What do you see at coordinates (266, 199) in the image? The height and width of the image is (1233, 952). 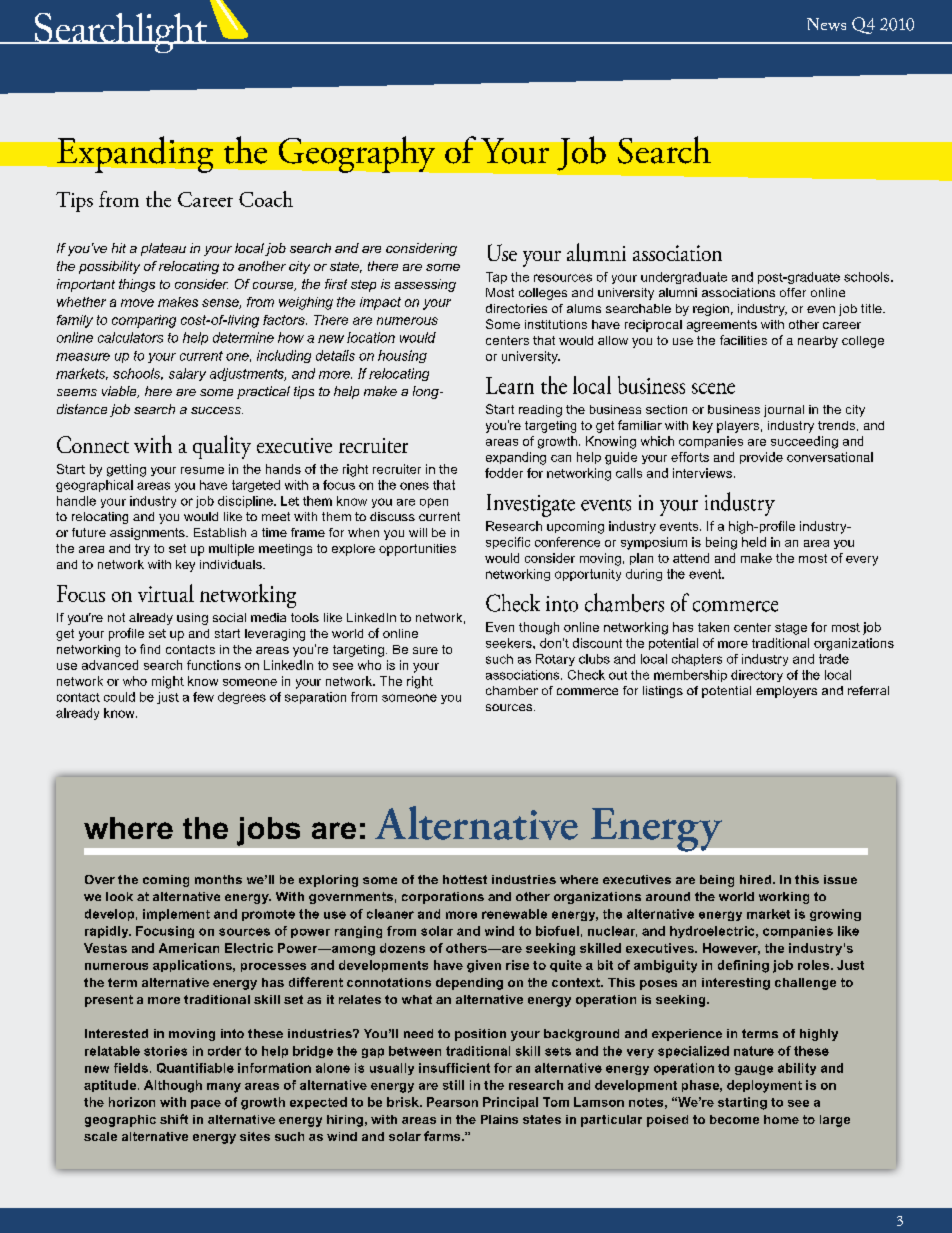 I see `Coach` at bounding box center [266, 199].
